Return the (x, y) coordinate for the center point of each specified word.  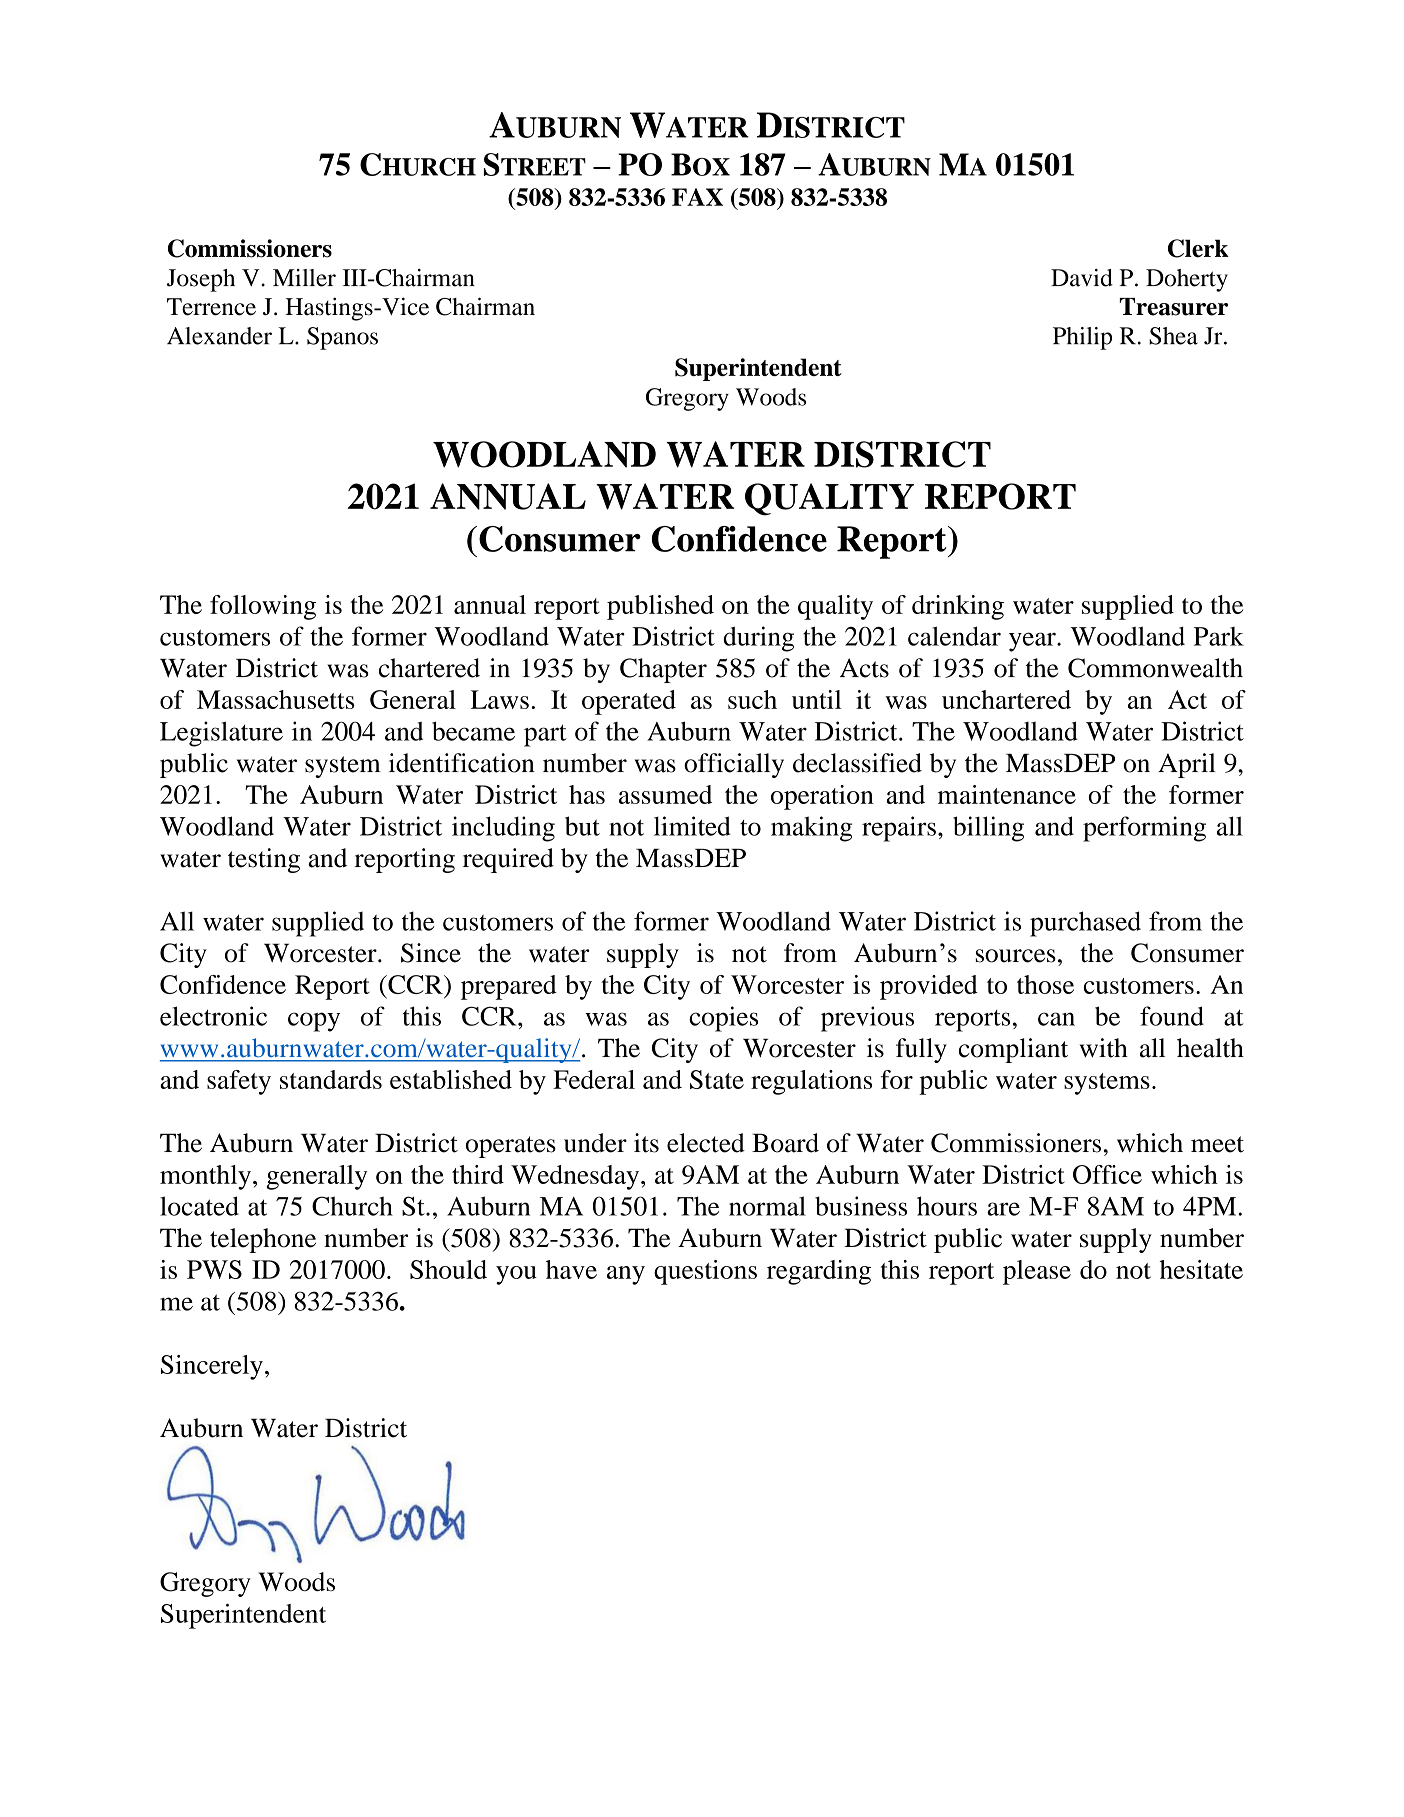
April (1187, 765)
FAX (697, 197)
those (1045, 984)
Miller (304, 278)
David (1082, 278)
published (660, 607)
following (263, 607)
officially (734, 765)
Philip (1082, 338)
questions (705, 1272)
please (1037, 1272)
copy (314, 1022)
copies (723, 1019)
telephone (263, 1240)
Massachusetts (276, 699)
